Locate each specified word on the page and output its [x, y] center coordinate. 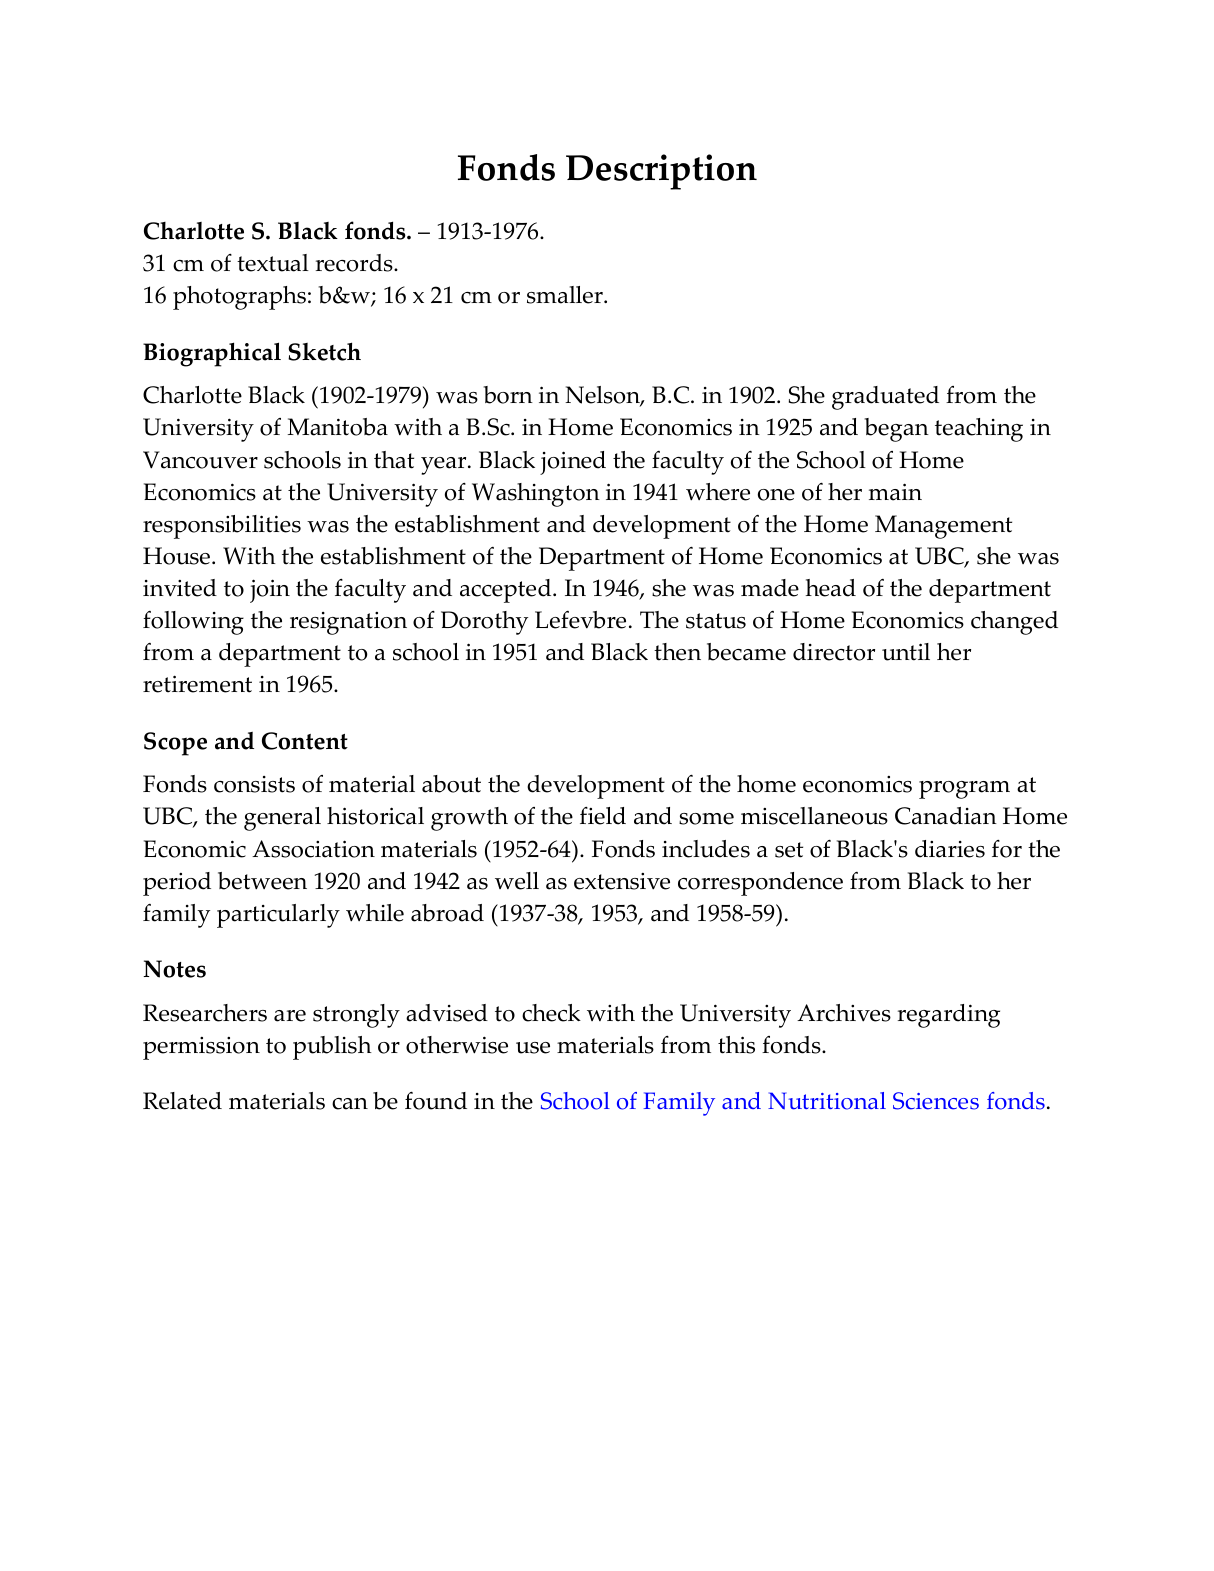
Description [661, 172]
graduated [885, 398]
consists [254, 784]
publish [332, 1048]
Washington [536, 495]
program [964, 790]
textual [273, 263]
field [603, 816]
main [895, 492]
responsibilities [222, 527]
